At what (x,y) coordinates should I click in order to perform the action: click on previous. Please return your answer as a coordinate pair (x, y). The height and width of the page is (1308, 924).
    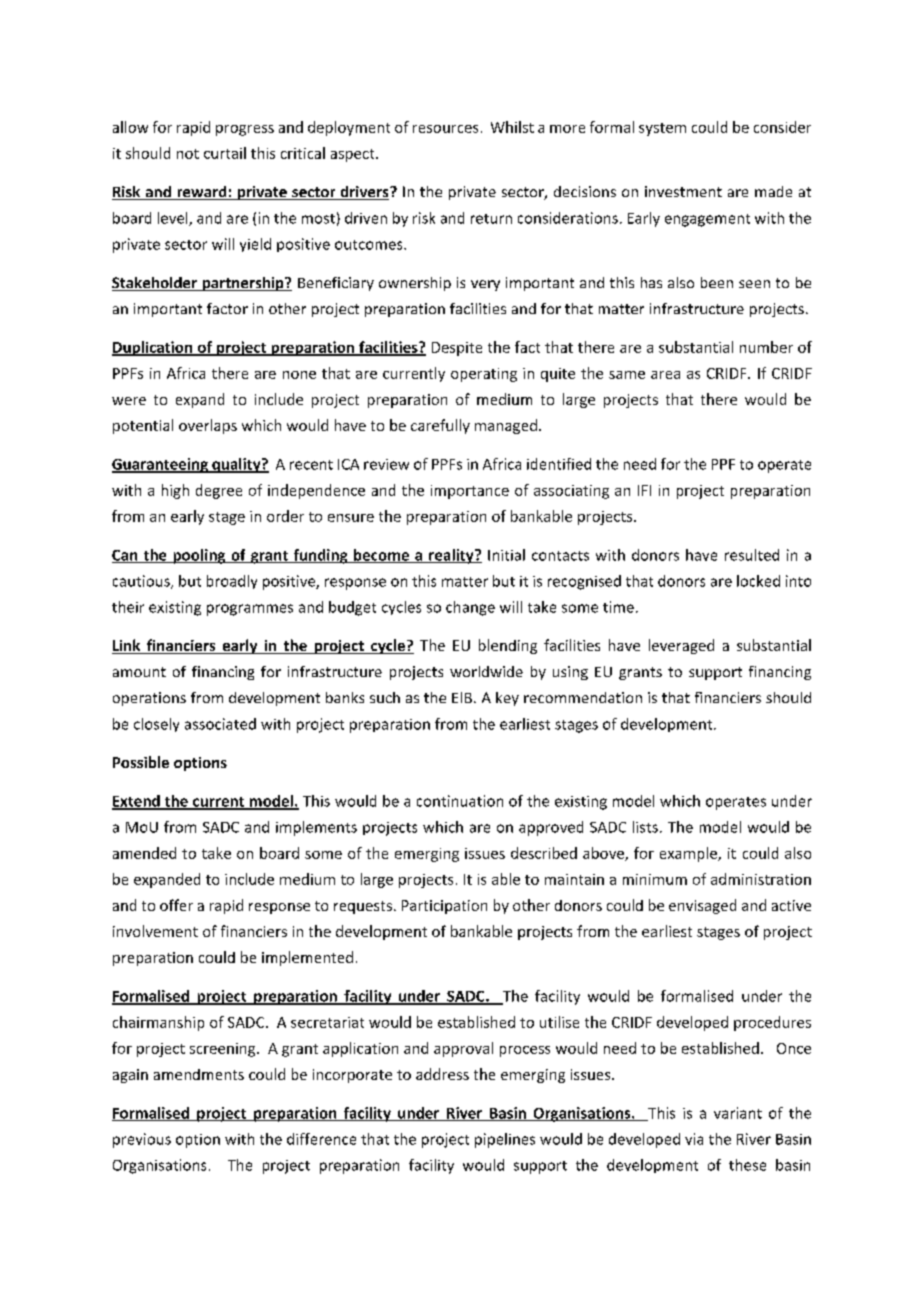
    Looking at the image, I should click on (142, 1140).
